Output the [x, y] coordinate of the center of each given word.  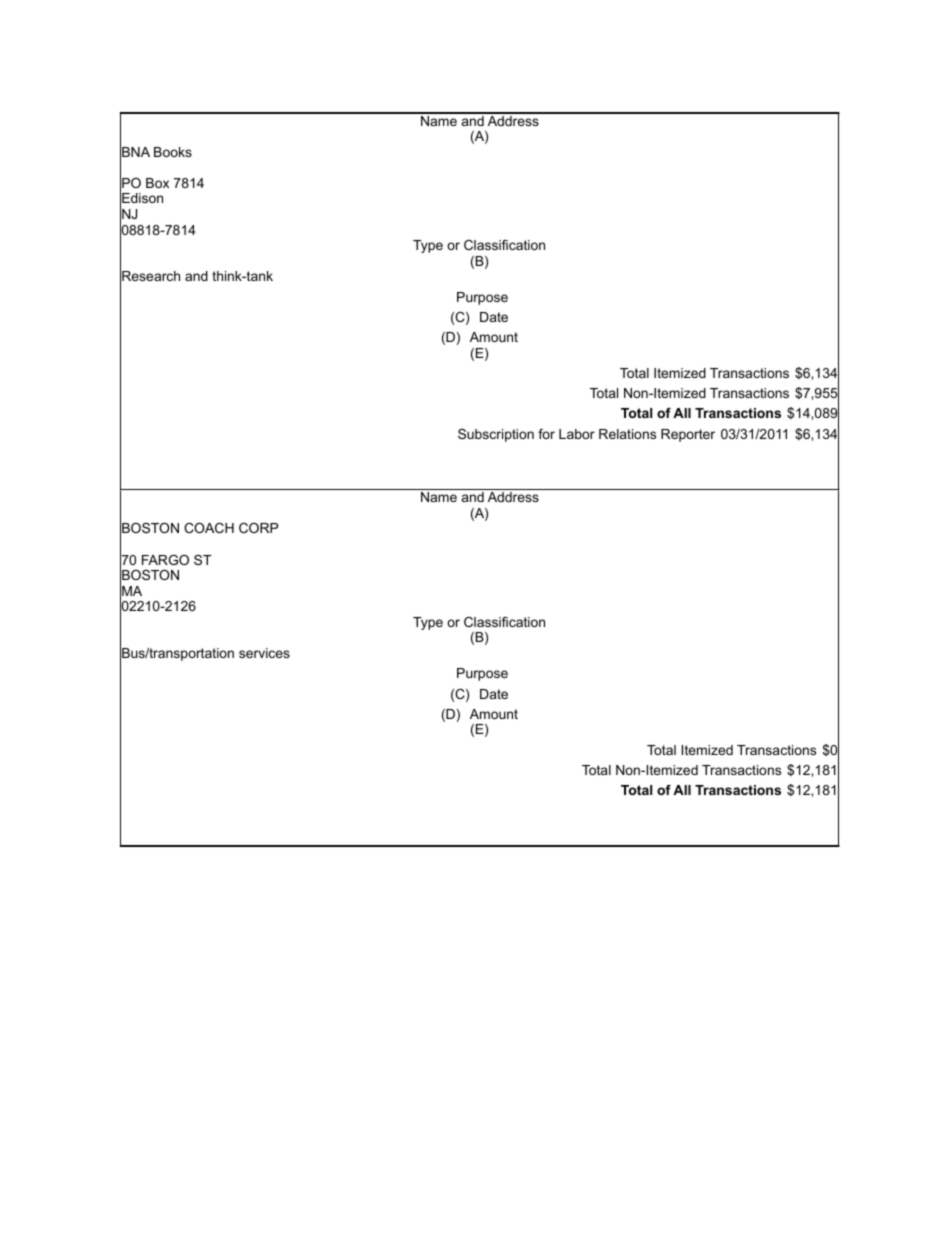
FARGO [165, 560]
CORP [258, 528]
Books [173, 152]
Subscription [496, 435]
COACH [209, 528]
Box [157, 183]
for [546, 434]
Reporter [688, 435]
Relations [627, 434]
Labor [577, 434]
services [264, 653]
